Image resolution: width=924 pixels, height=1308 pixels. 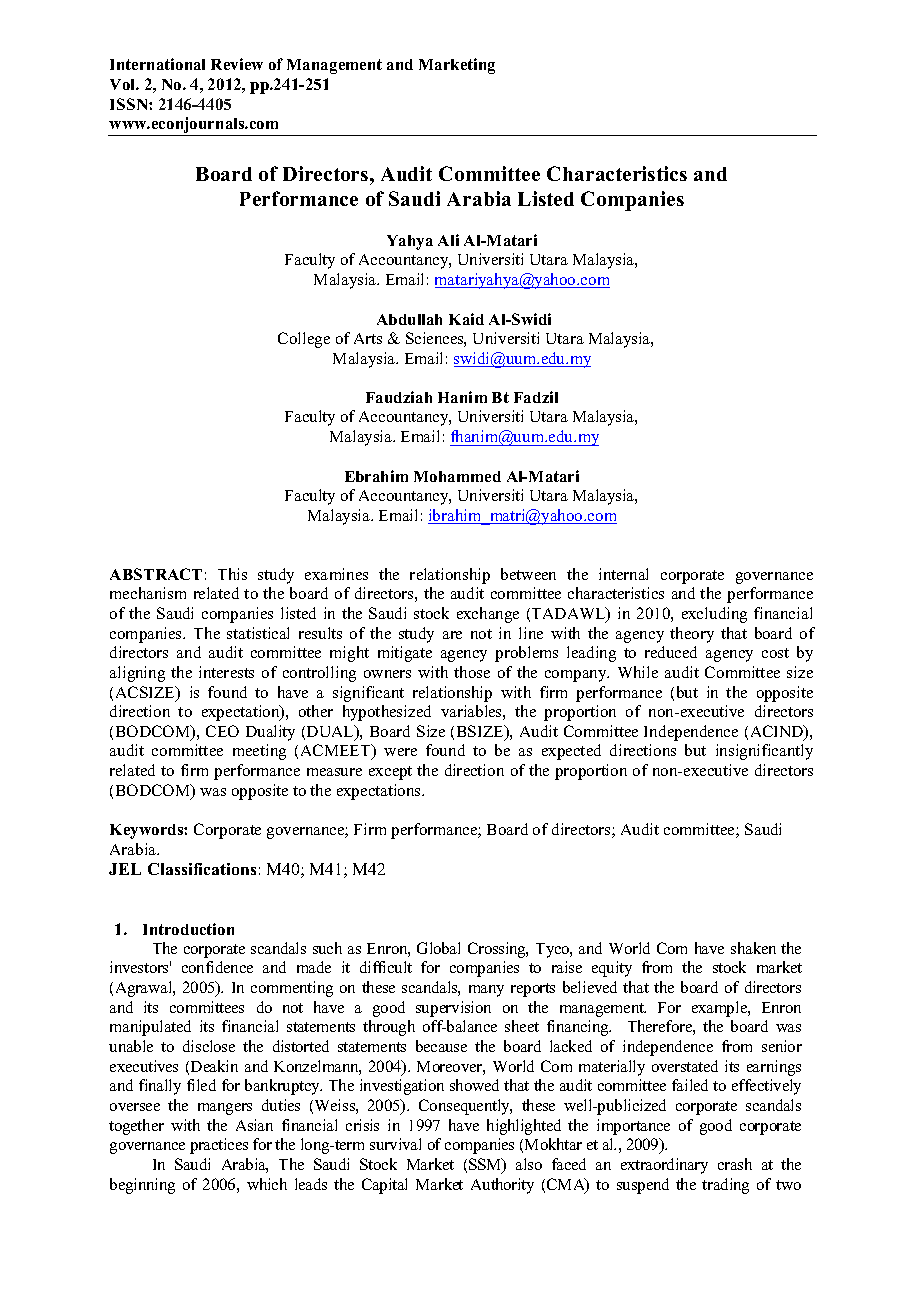 What do you see at coordinates (714, 615) in the screenshot?
I see `excluding` at bounding box center [714, 615].
